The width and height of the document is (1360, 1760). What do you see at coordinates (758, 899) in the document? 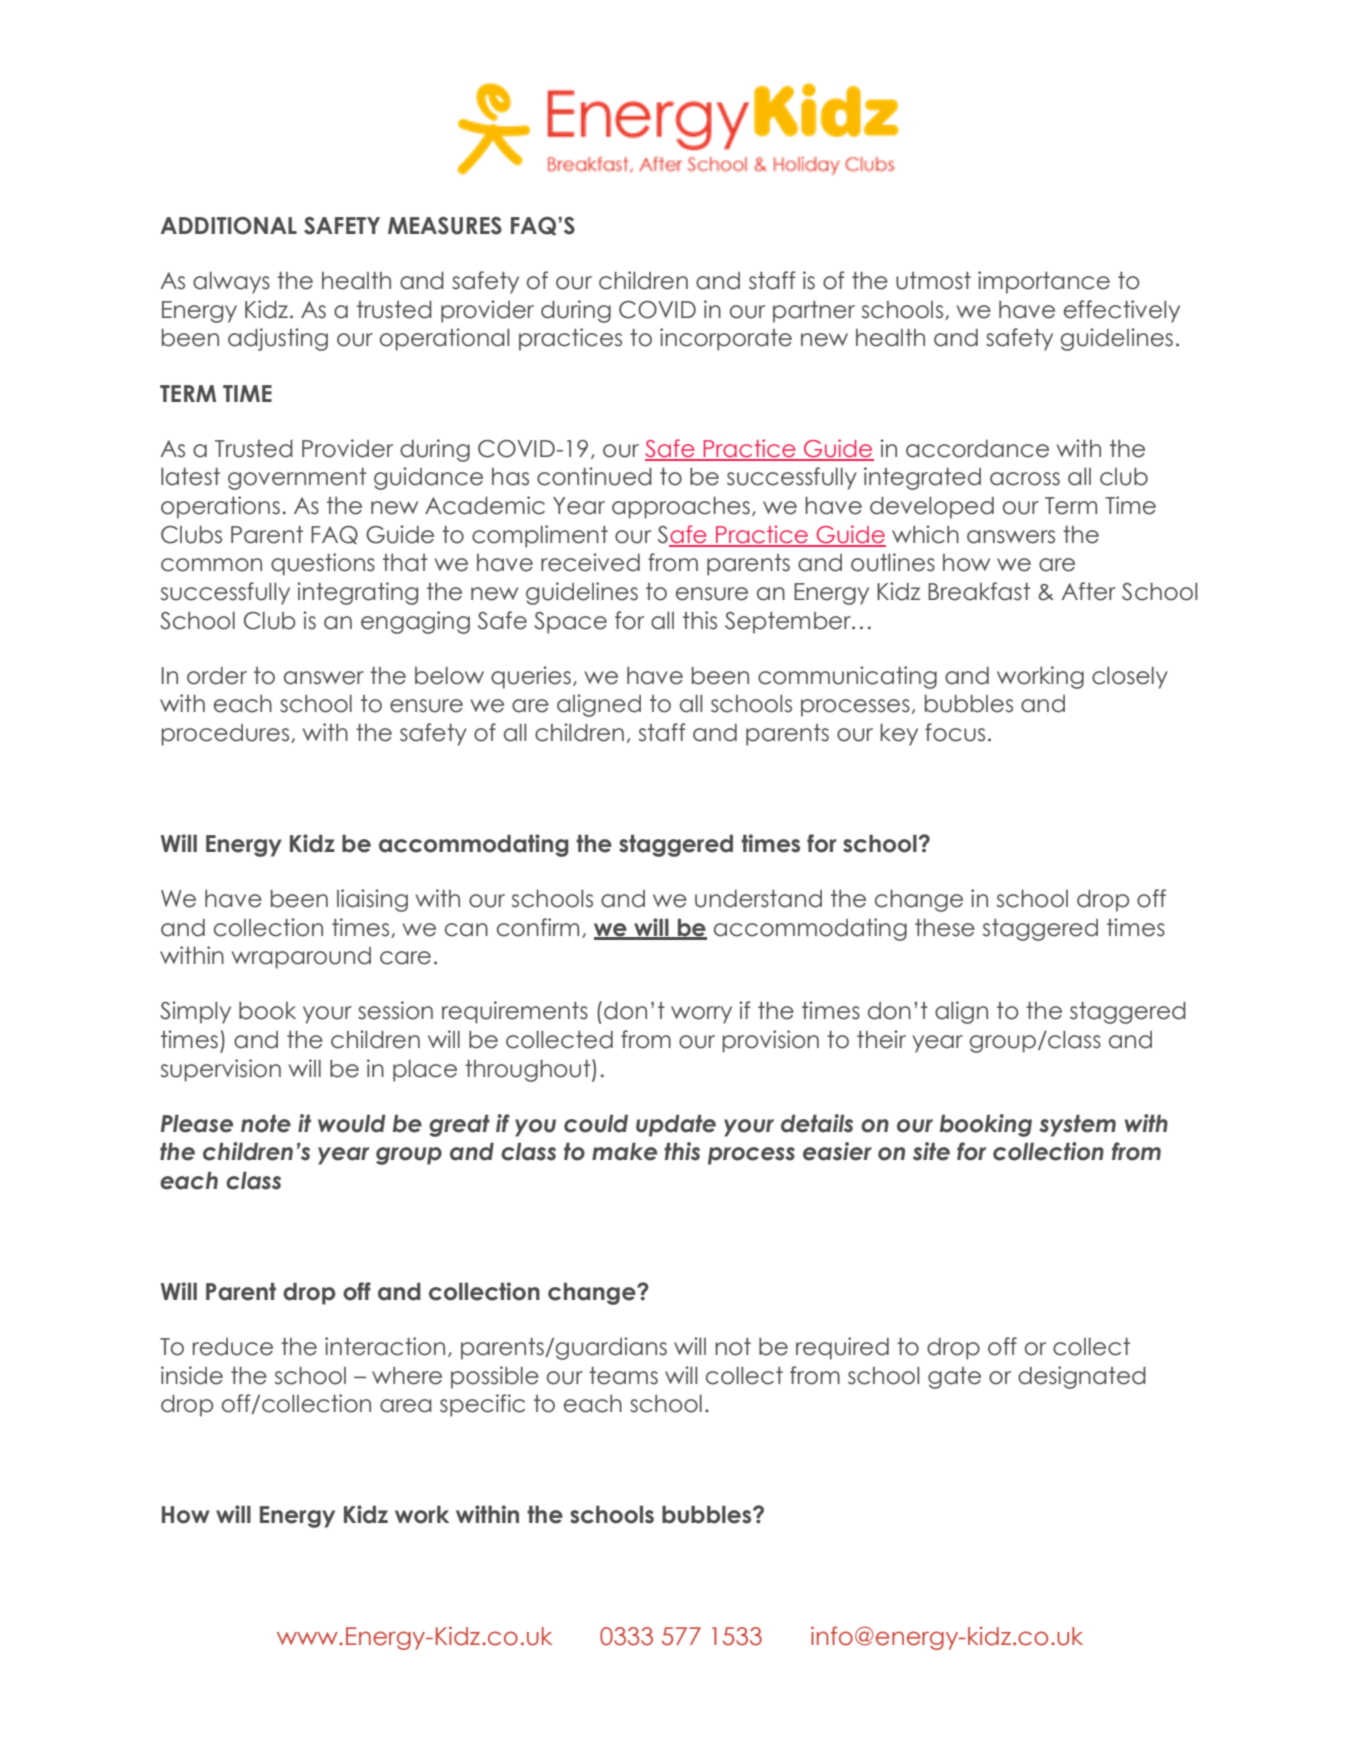
I see `understand` at bounding box center [758, 899].
